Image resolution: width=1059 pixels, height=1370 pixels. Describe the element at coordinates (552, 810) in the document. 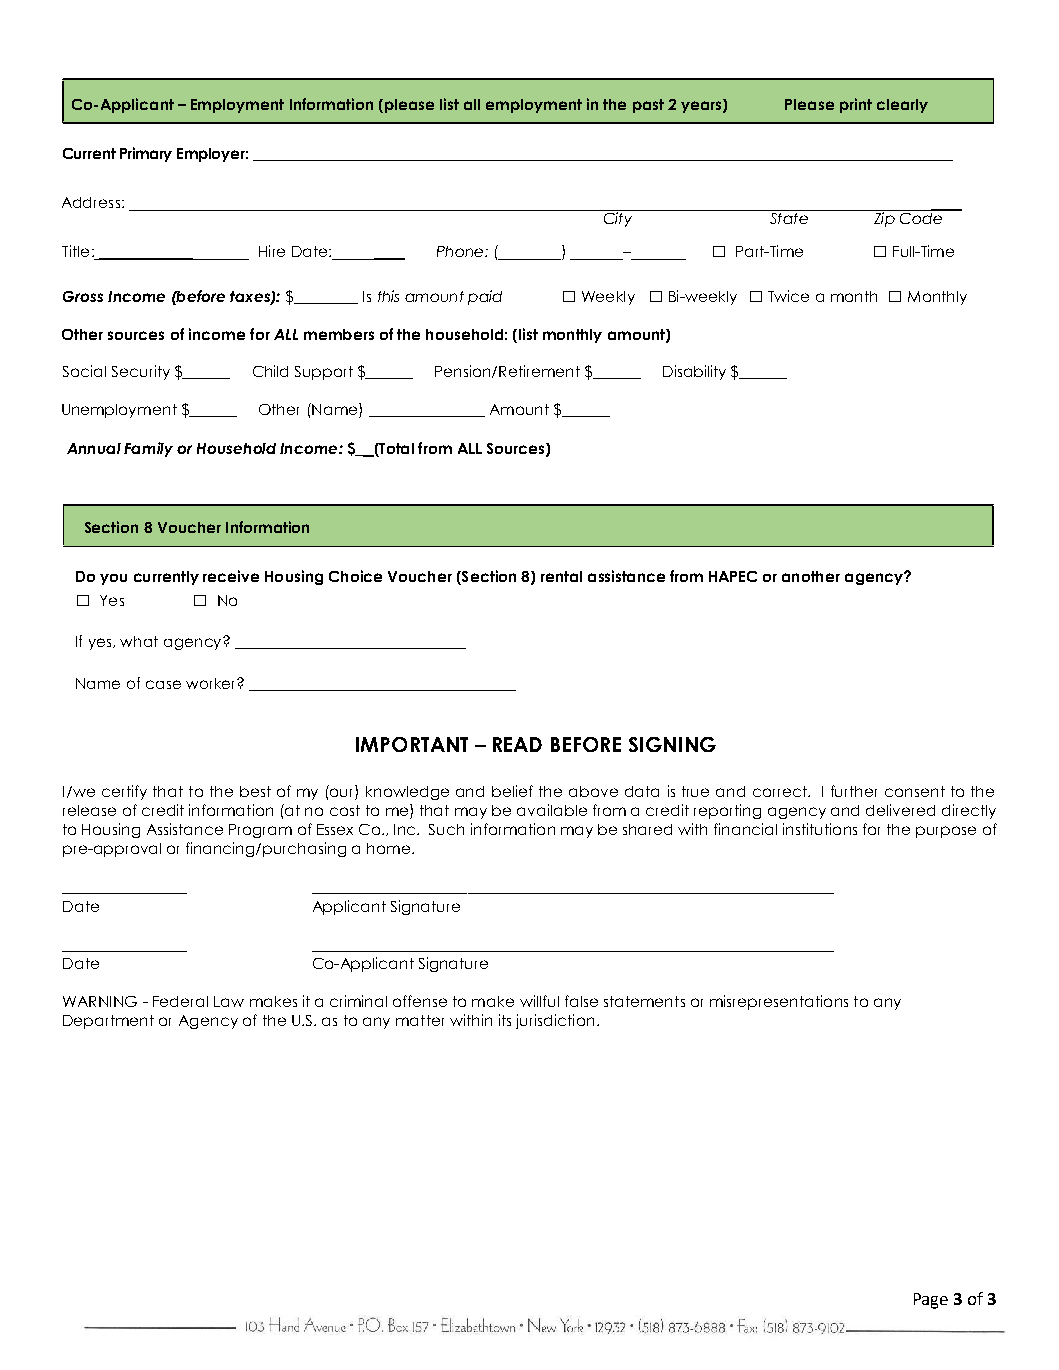

I see `available` at that location.
